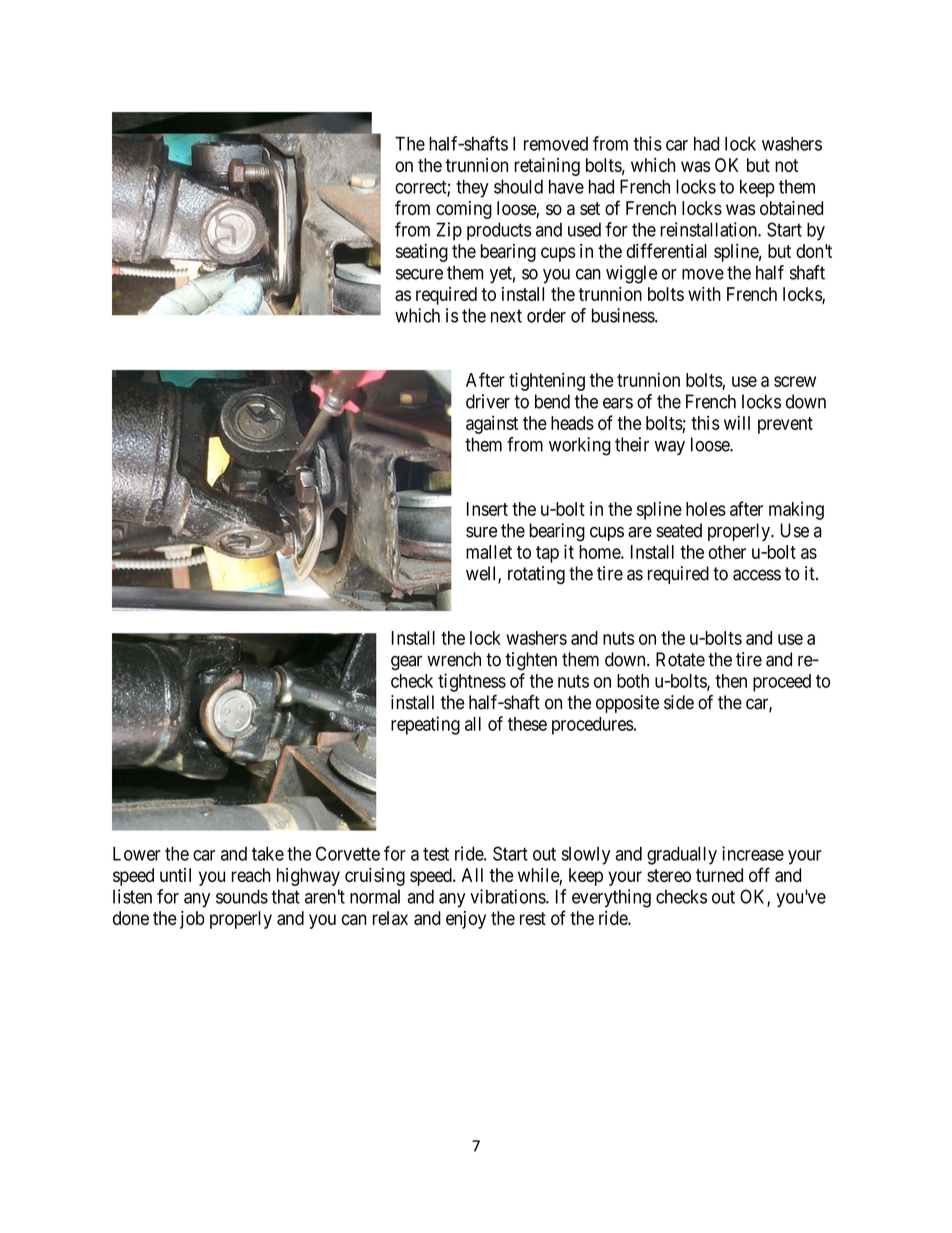  What do you see at coordinates (679, 702) in the image?
I see `side` at bounding box center [679, 702].
